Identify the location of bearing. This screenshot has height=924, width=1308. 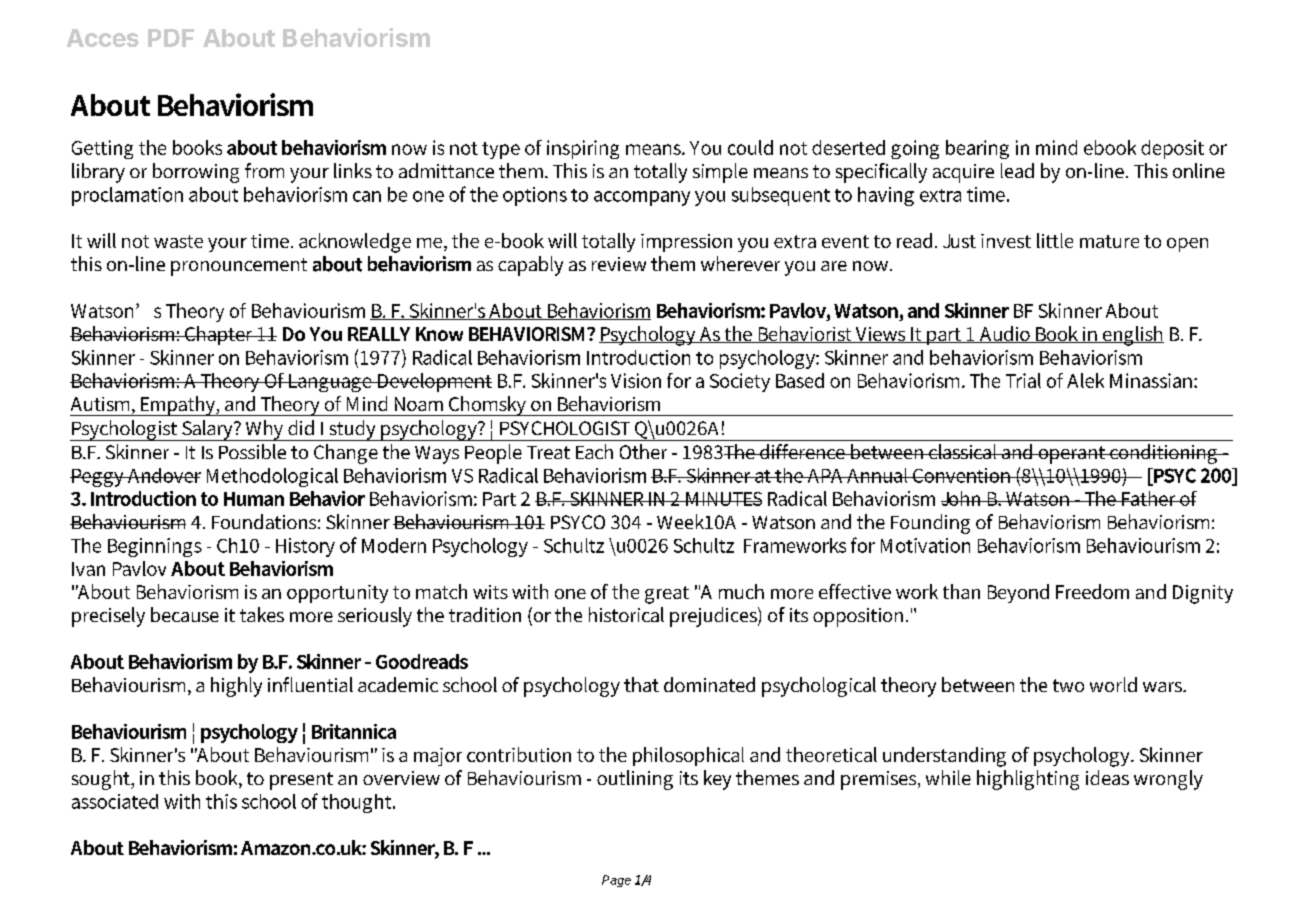
(977, 149).
